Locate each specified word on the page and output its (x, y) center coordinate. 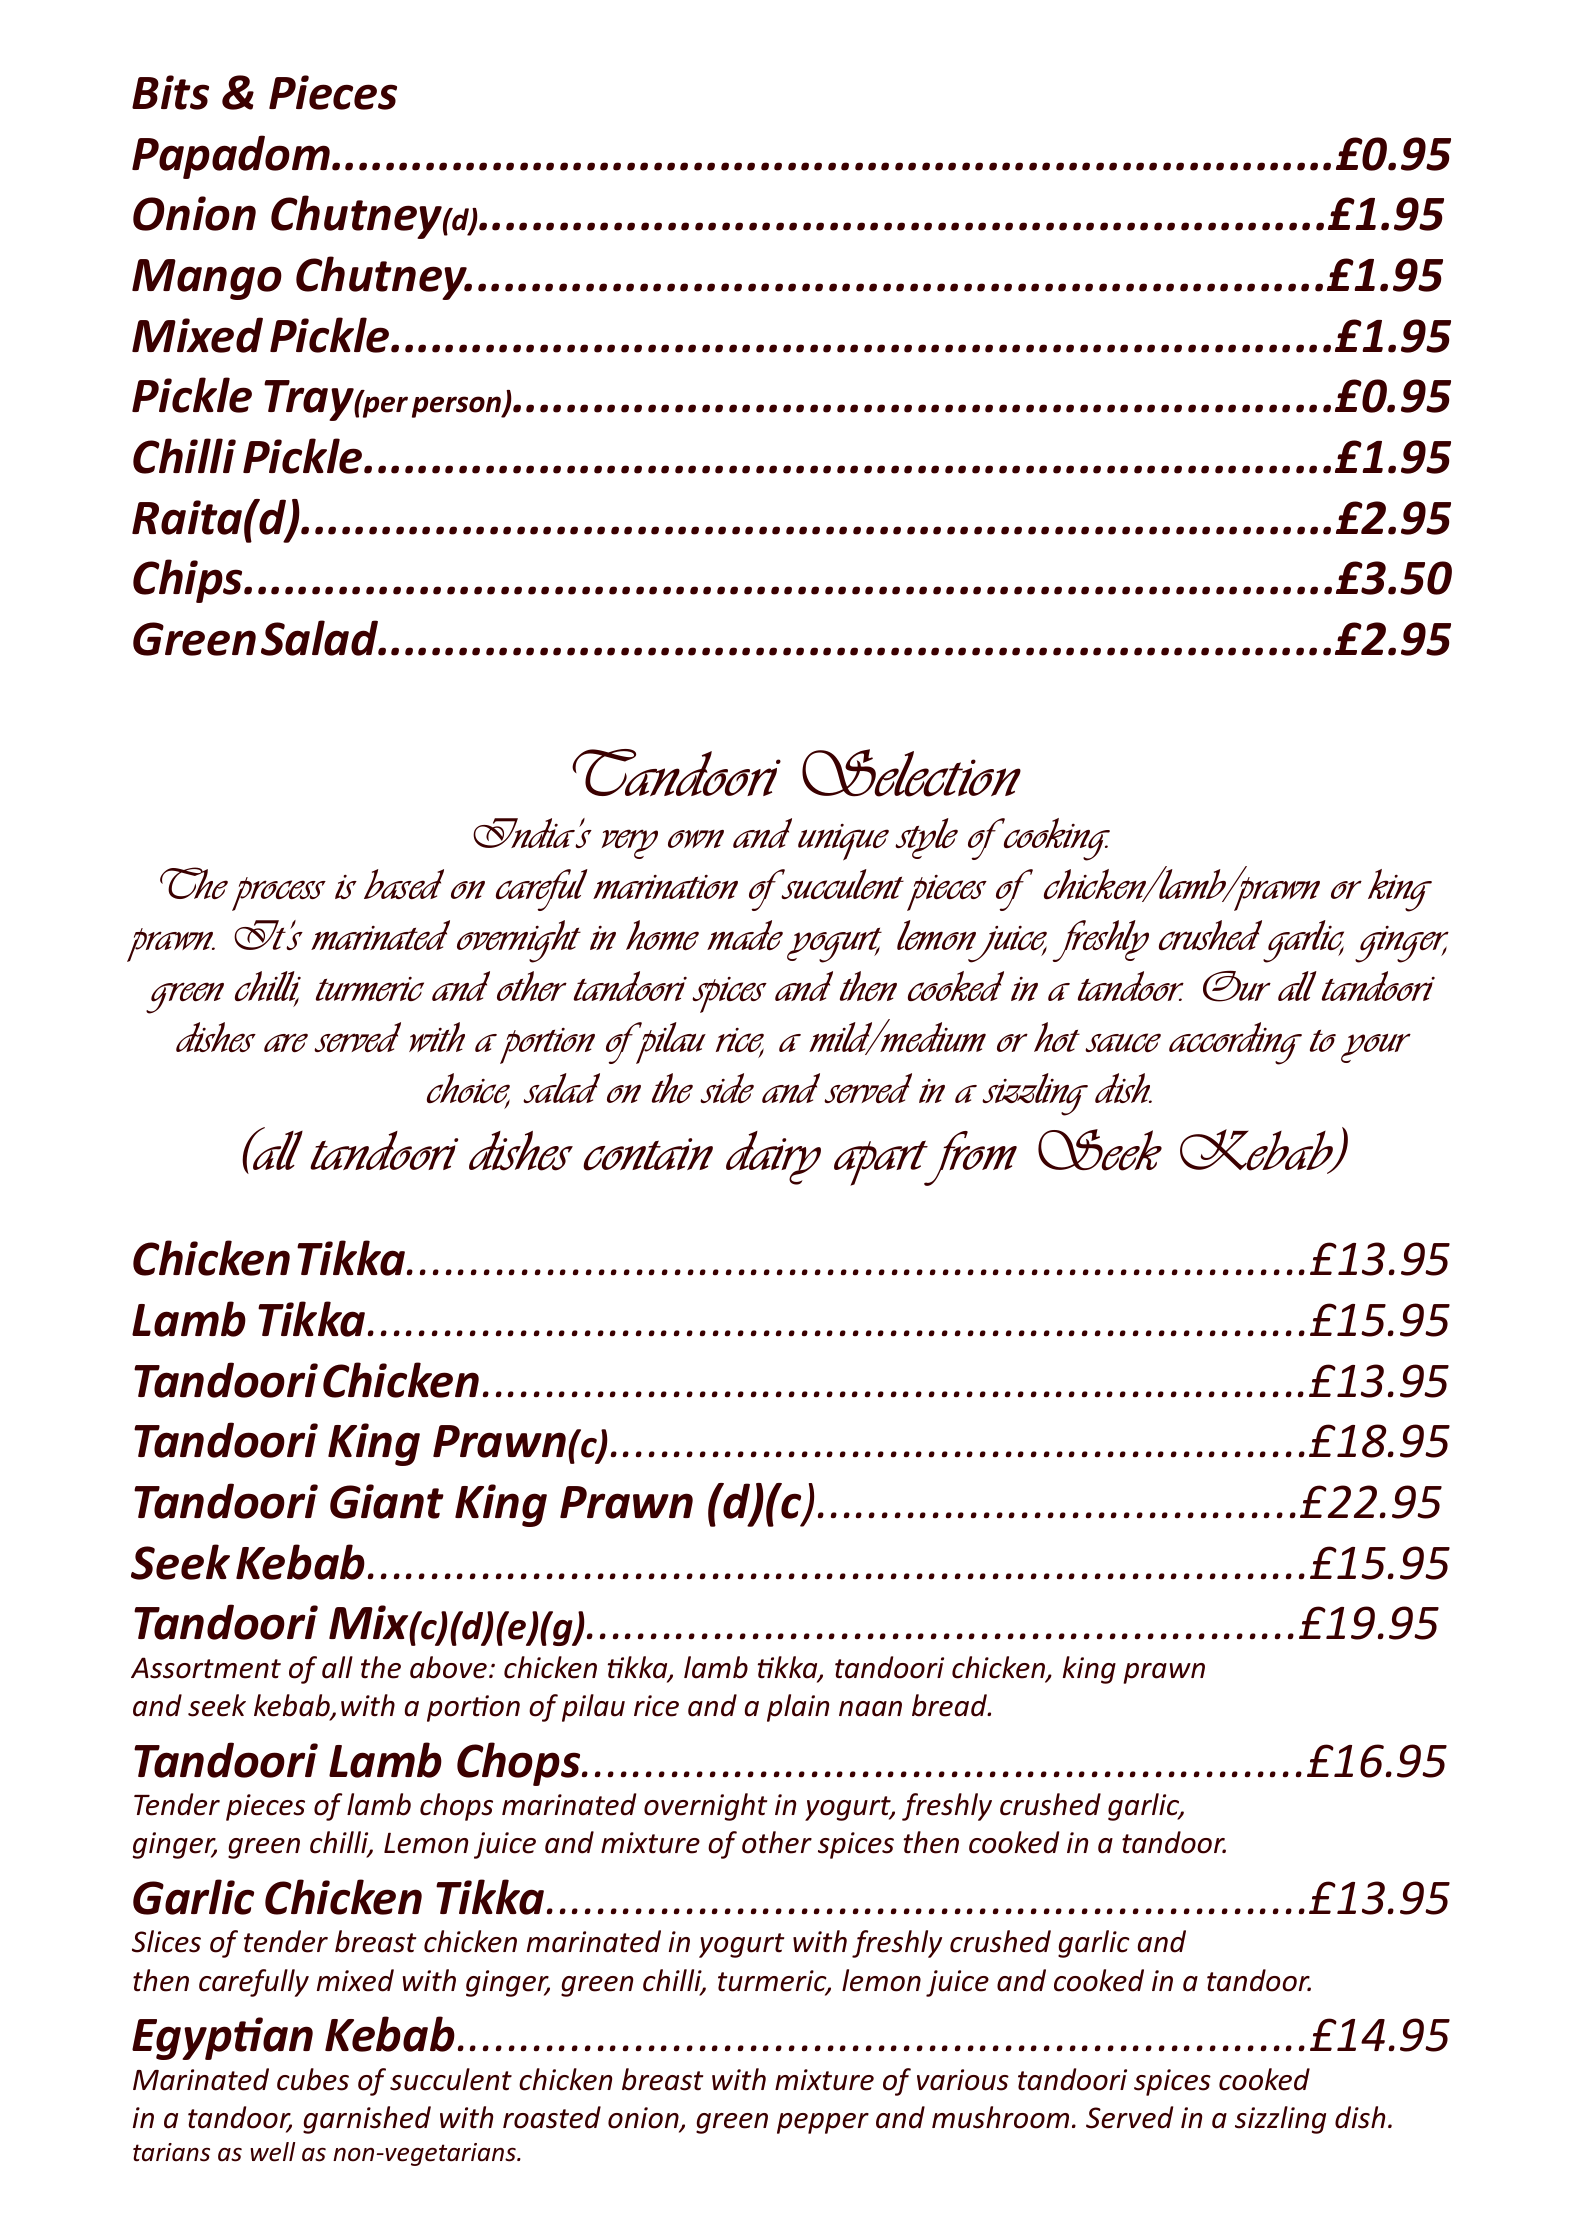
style (926, 838)
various (963, 2080)
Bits (170, 92)
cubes (313, 2079)
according (1235, 1043)
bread (950, 1705)
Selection (911, 773)
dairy (773, 1158)
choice (468, 1089)
